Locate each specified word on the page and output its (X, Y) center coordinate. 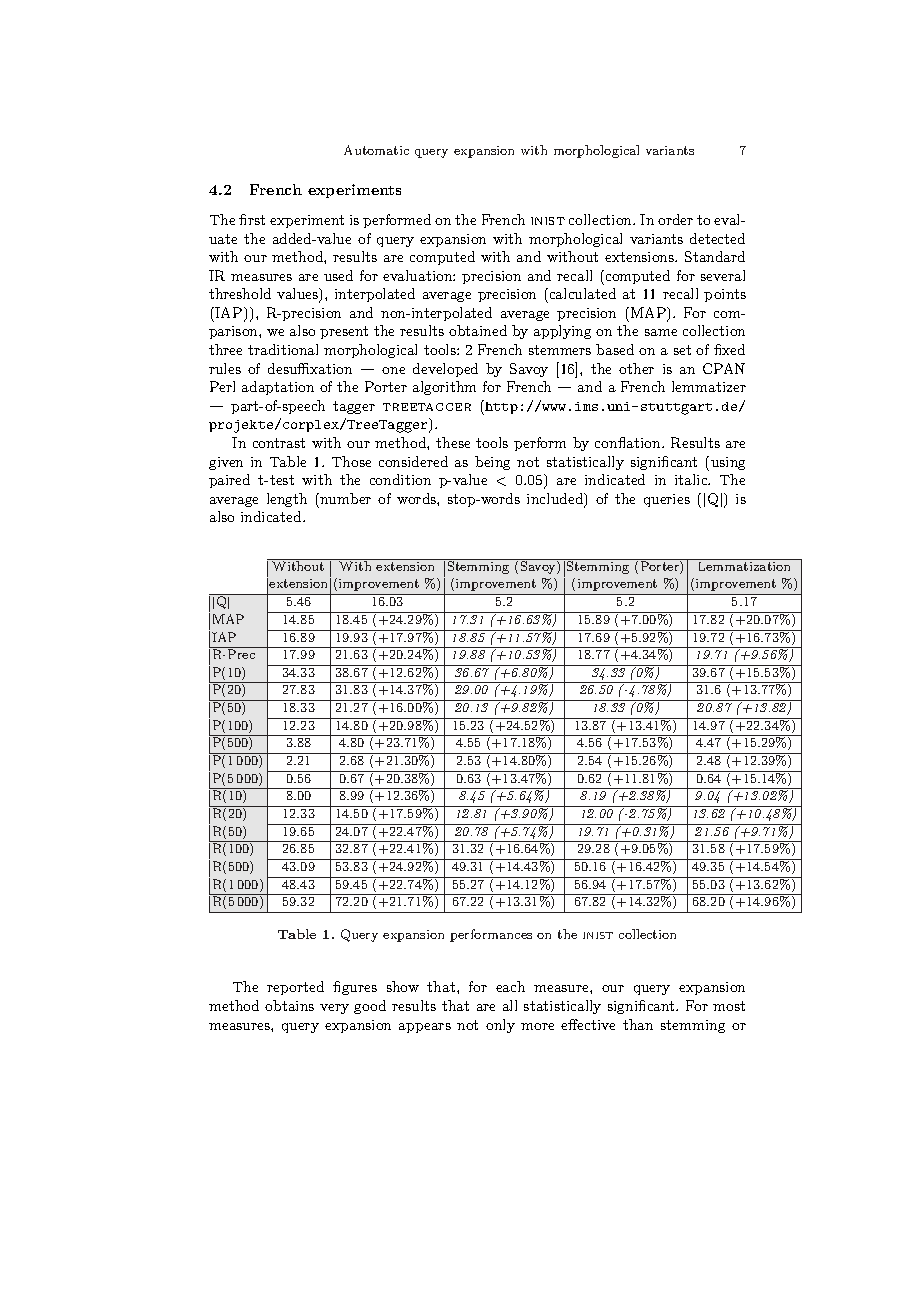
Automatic (376, 150)
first (252, 219)
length (287, 500)
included (556, 500)
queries (667, 500)
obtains (289, 1005)
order (675, 219)
